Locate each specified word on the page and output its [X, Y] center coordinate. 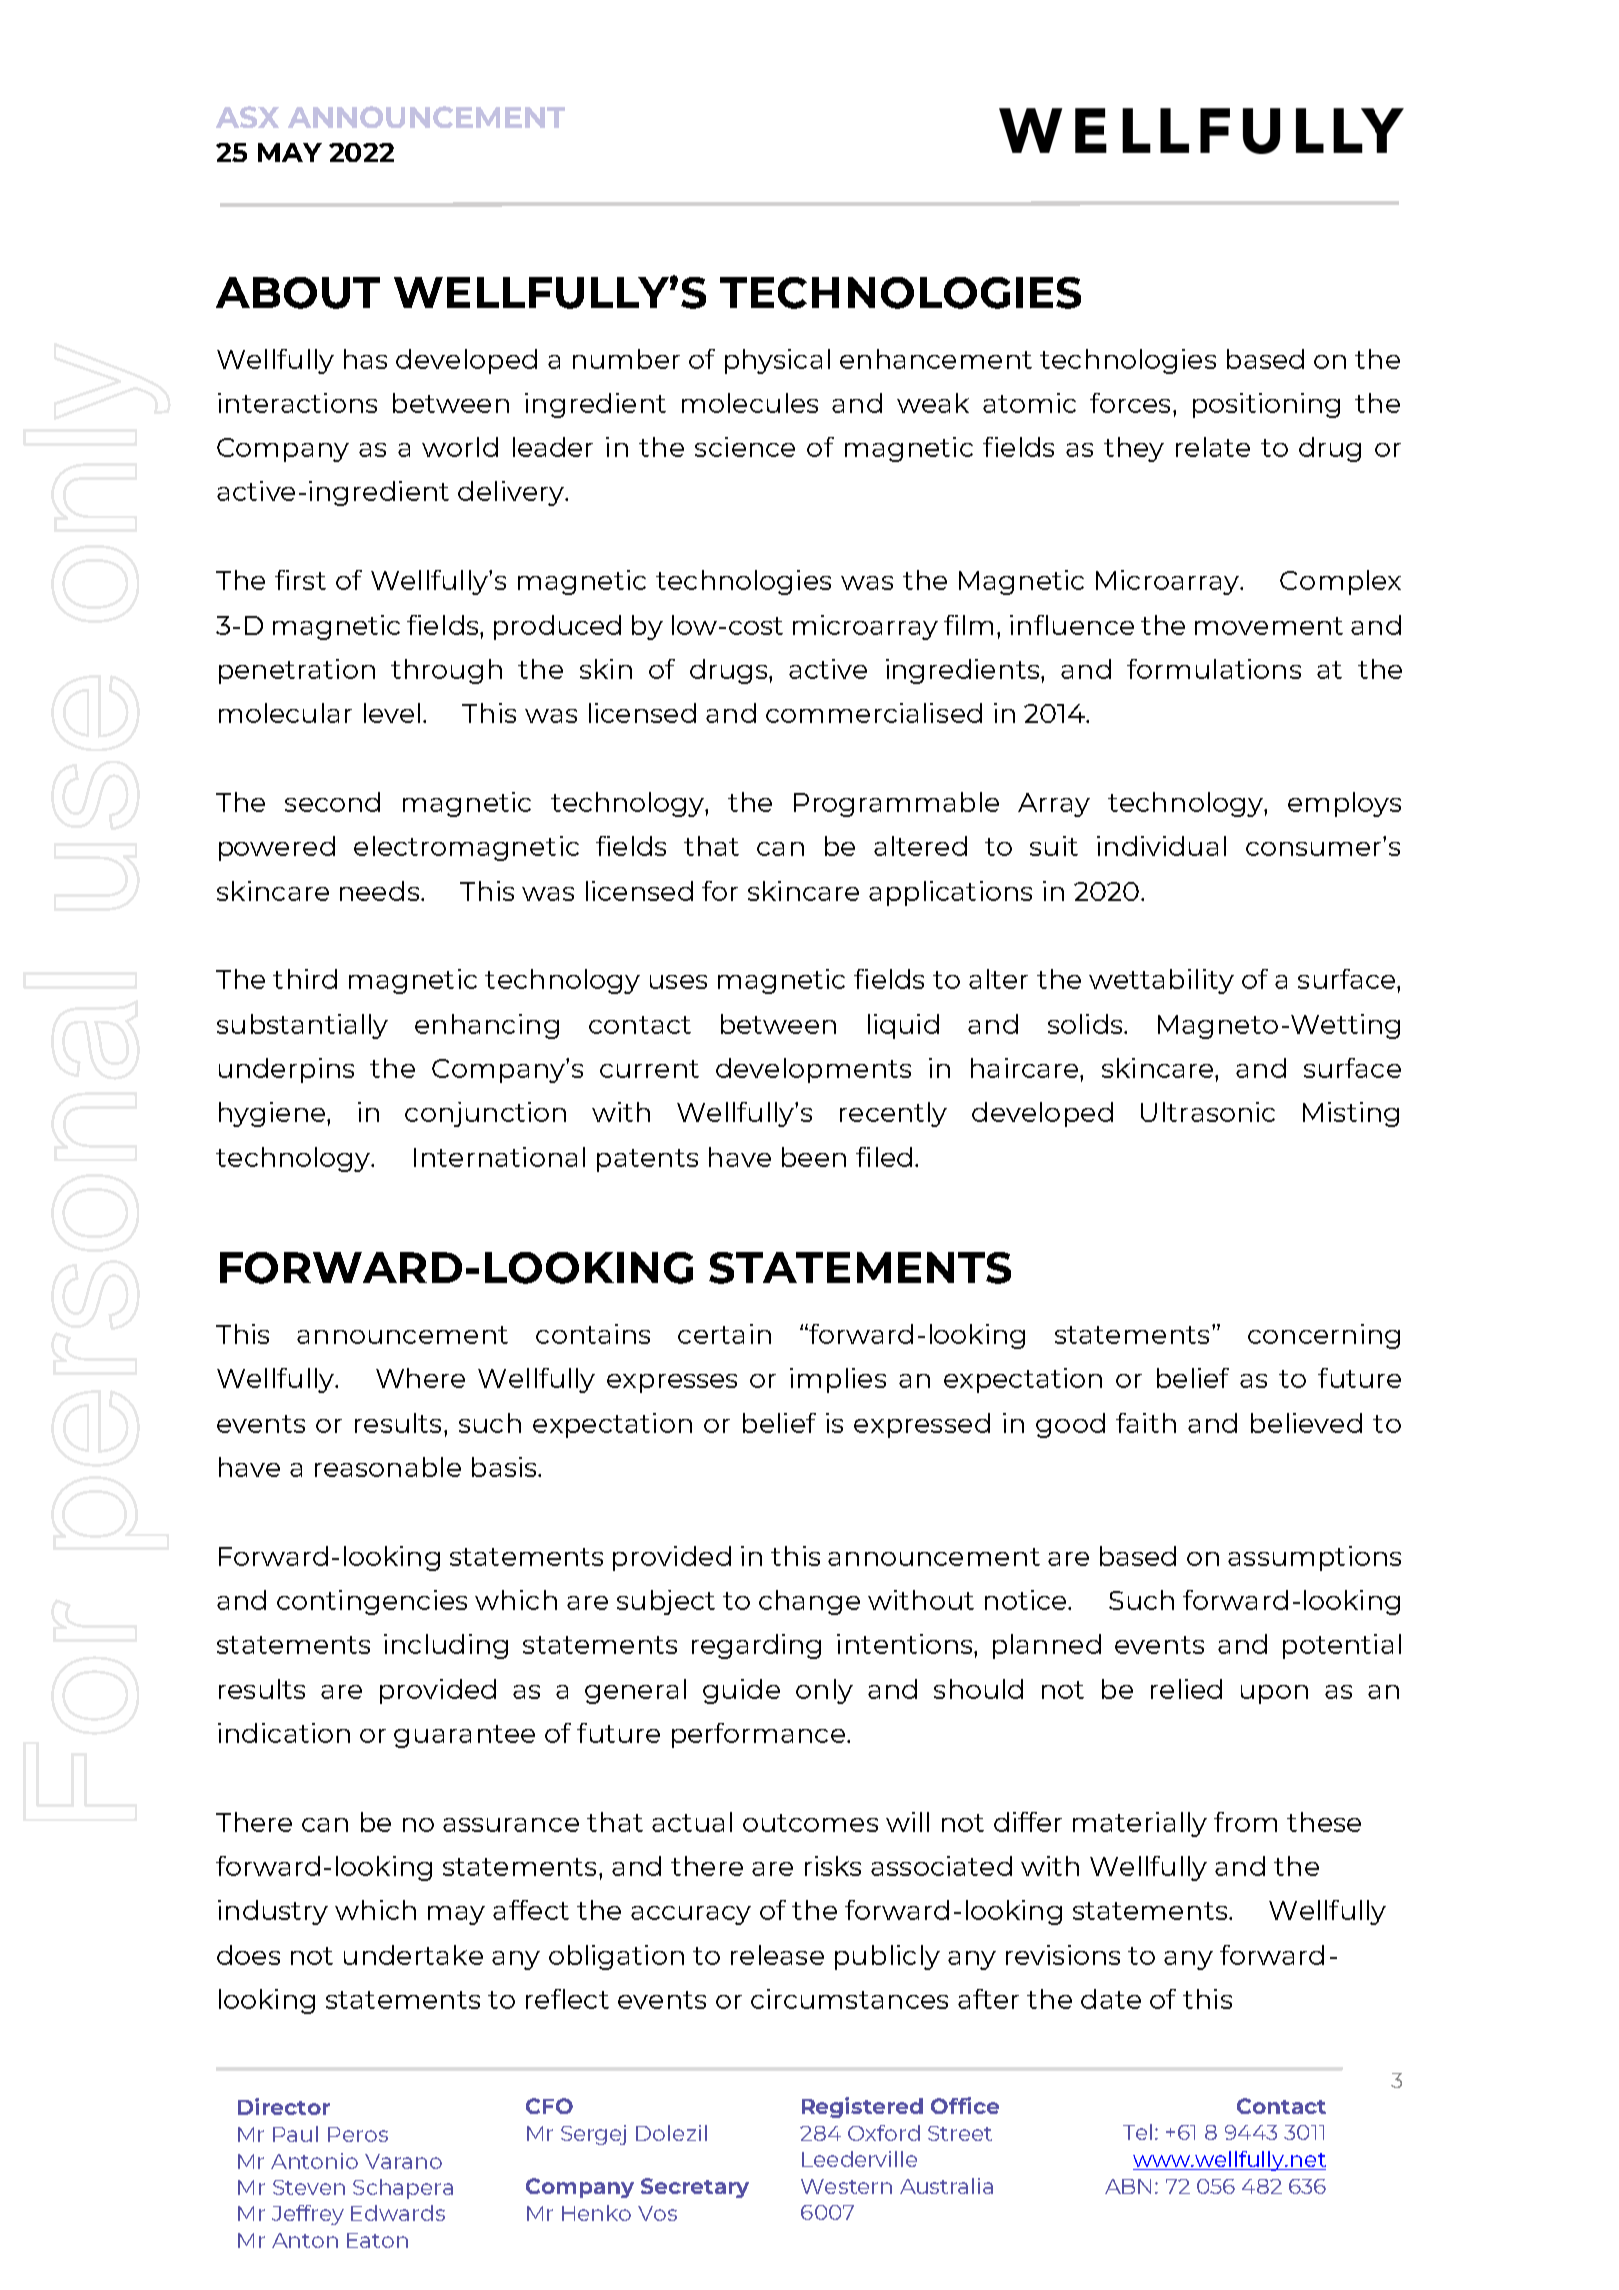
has [365, 359]
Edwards [398, 2213]
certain [724, 1334]
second [332, 802]
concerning [1324, 1336]
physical [777, 361]
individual [1161, 846]
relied [1186, 1689]
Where [420, 1378]
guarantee [464, 1736]
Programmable [896, 804]
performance [760, 1735]
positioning [1266, 405]
